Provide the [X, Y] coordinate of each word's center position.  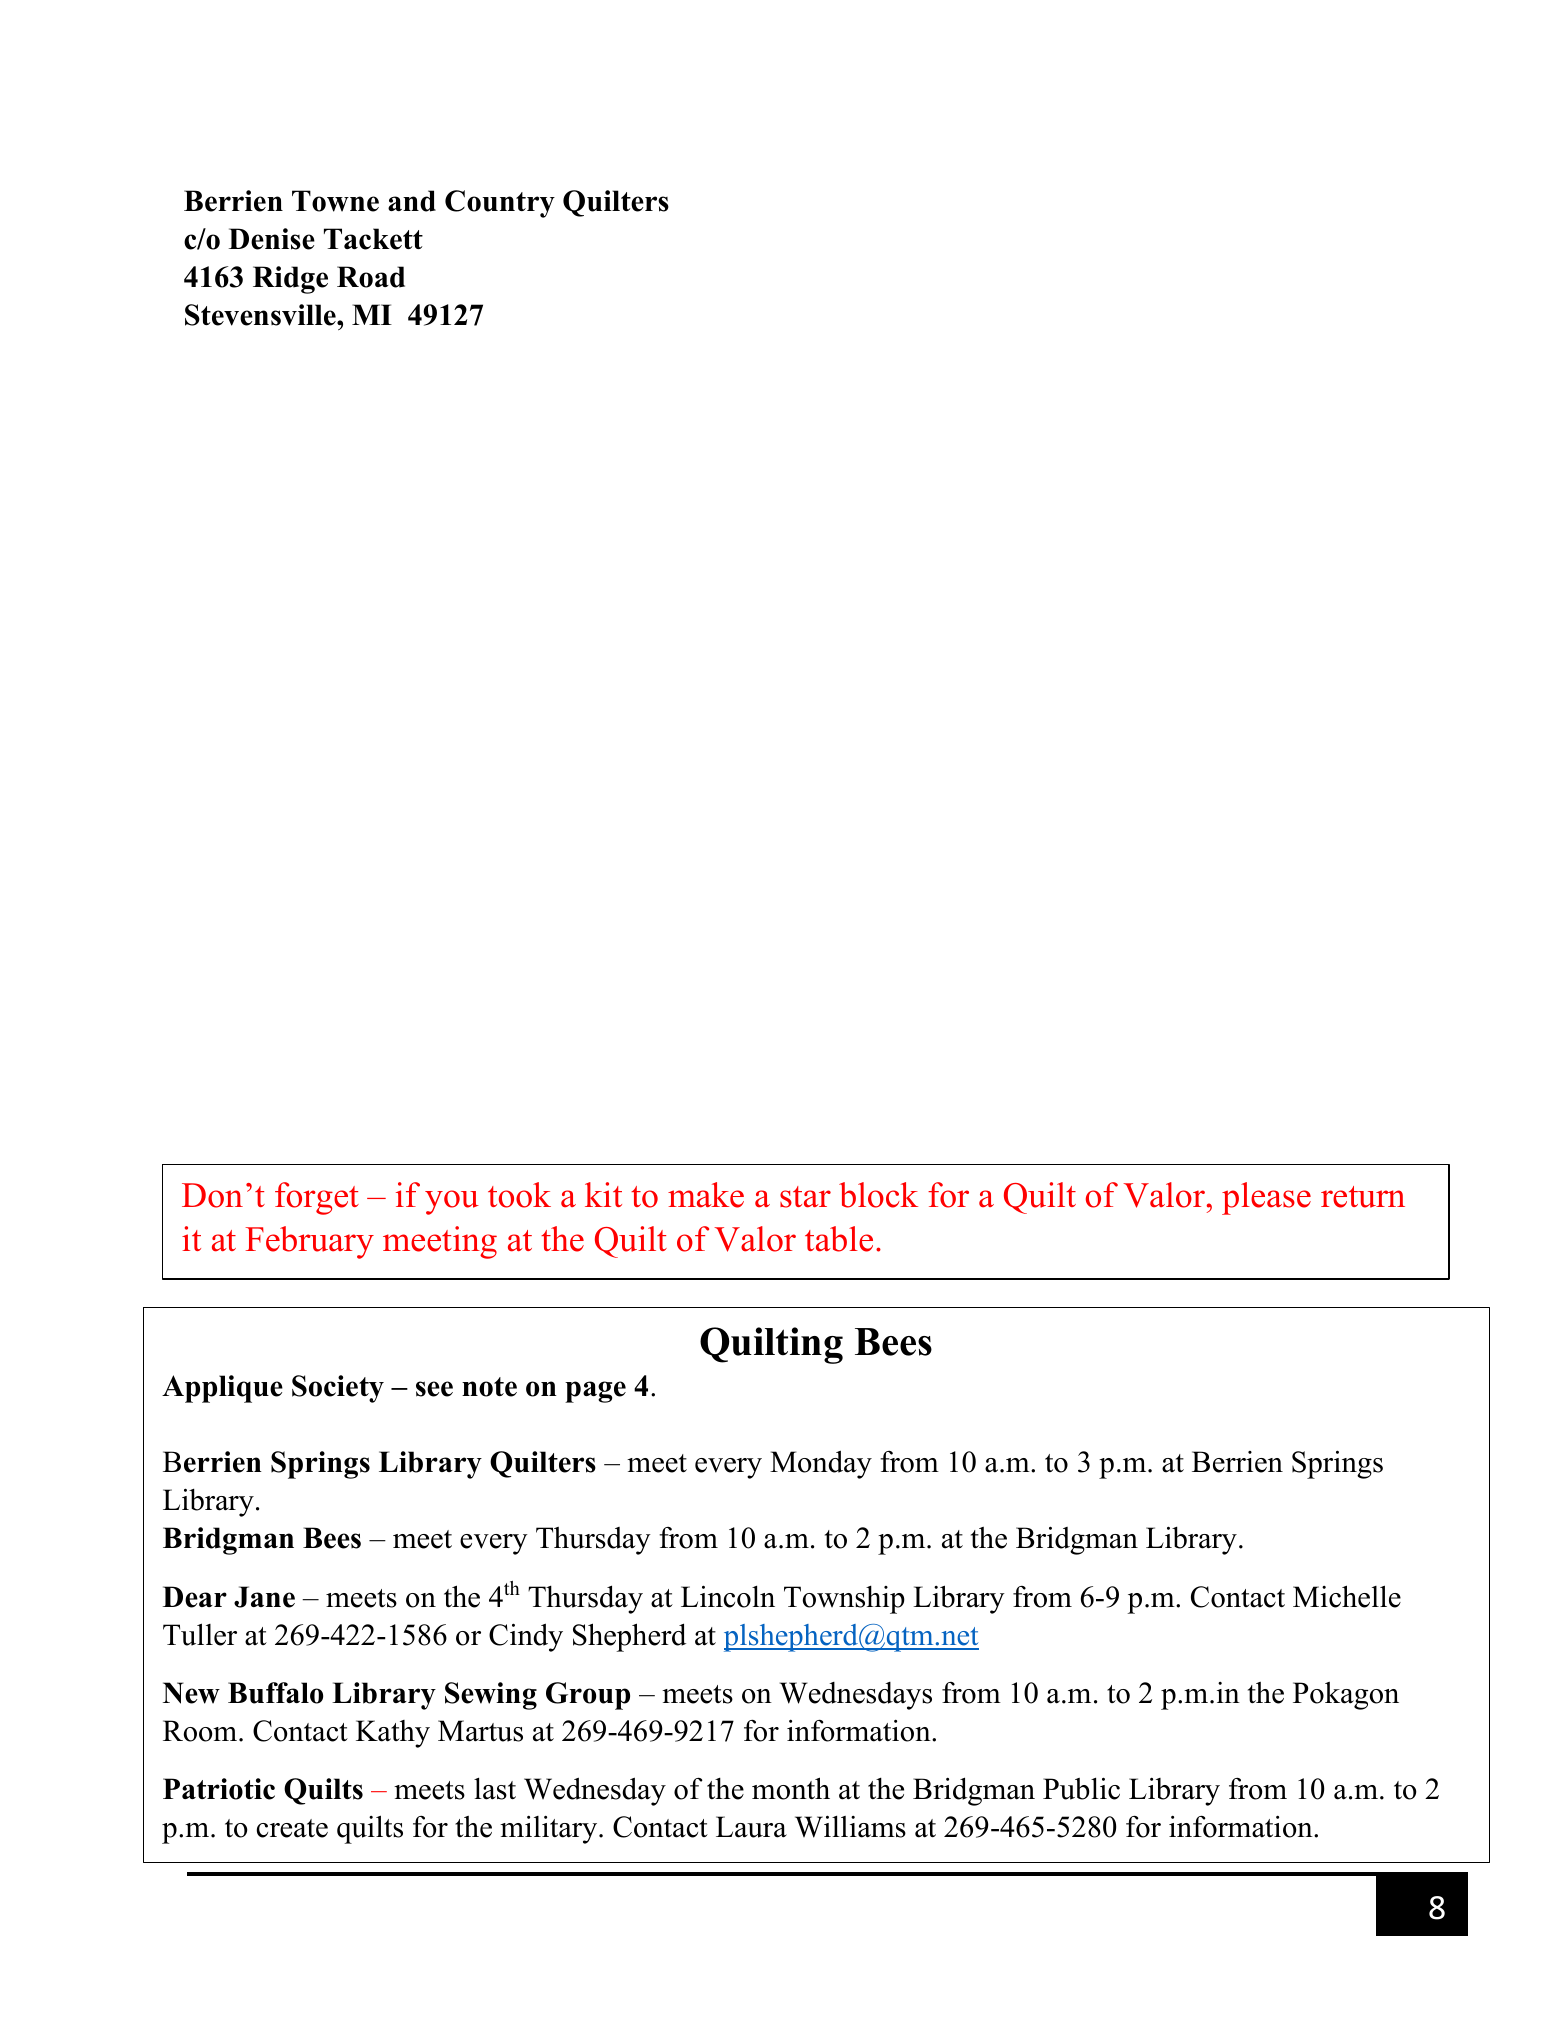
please [1266, 1198]
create [292, 1828]
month [791, 1788]
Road [371, 277]
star [805, 1197]
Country [500, 204]
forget [317, 1198]
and [412, 201]
